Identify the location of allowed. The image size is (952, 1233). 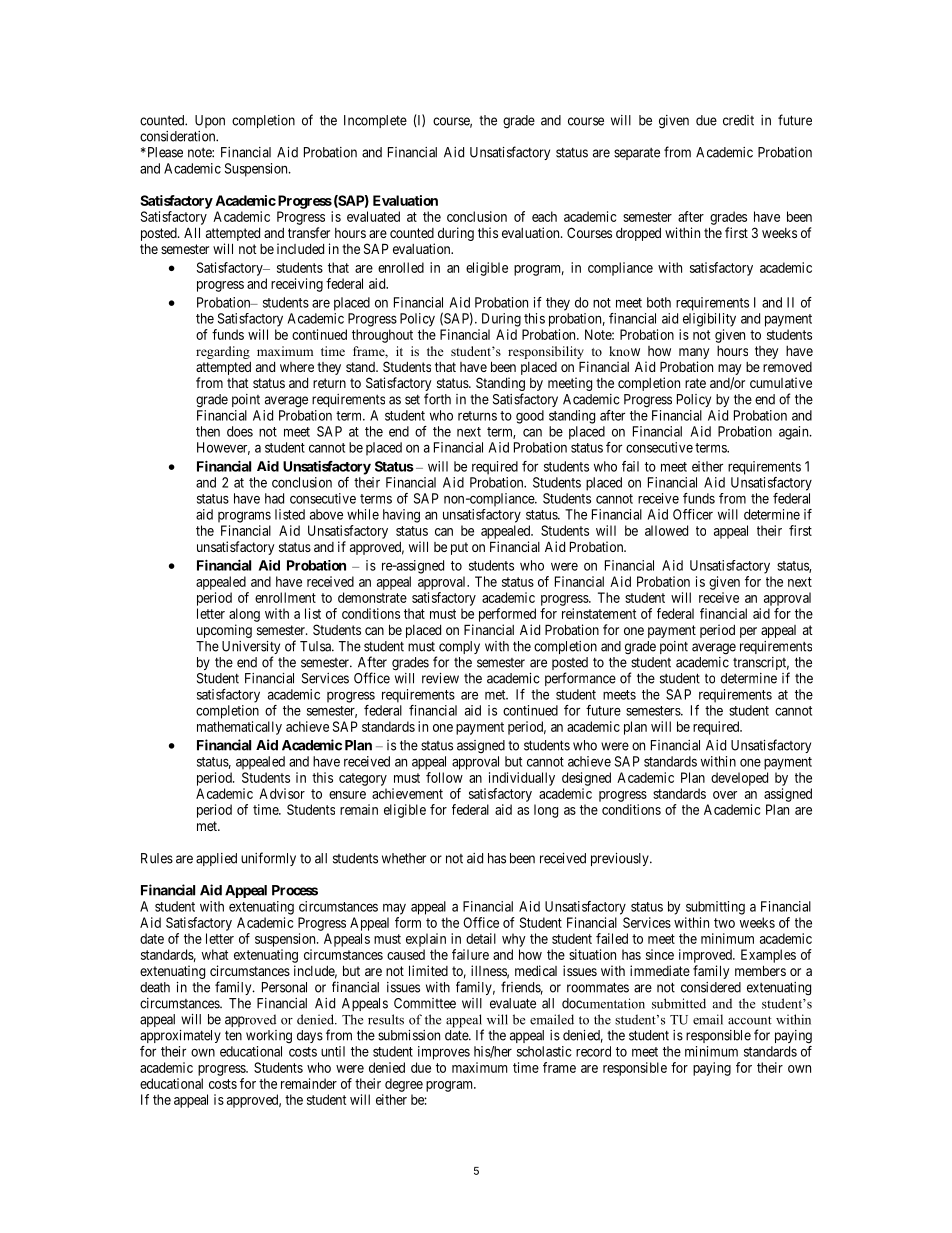
(666, 530).
